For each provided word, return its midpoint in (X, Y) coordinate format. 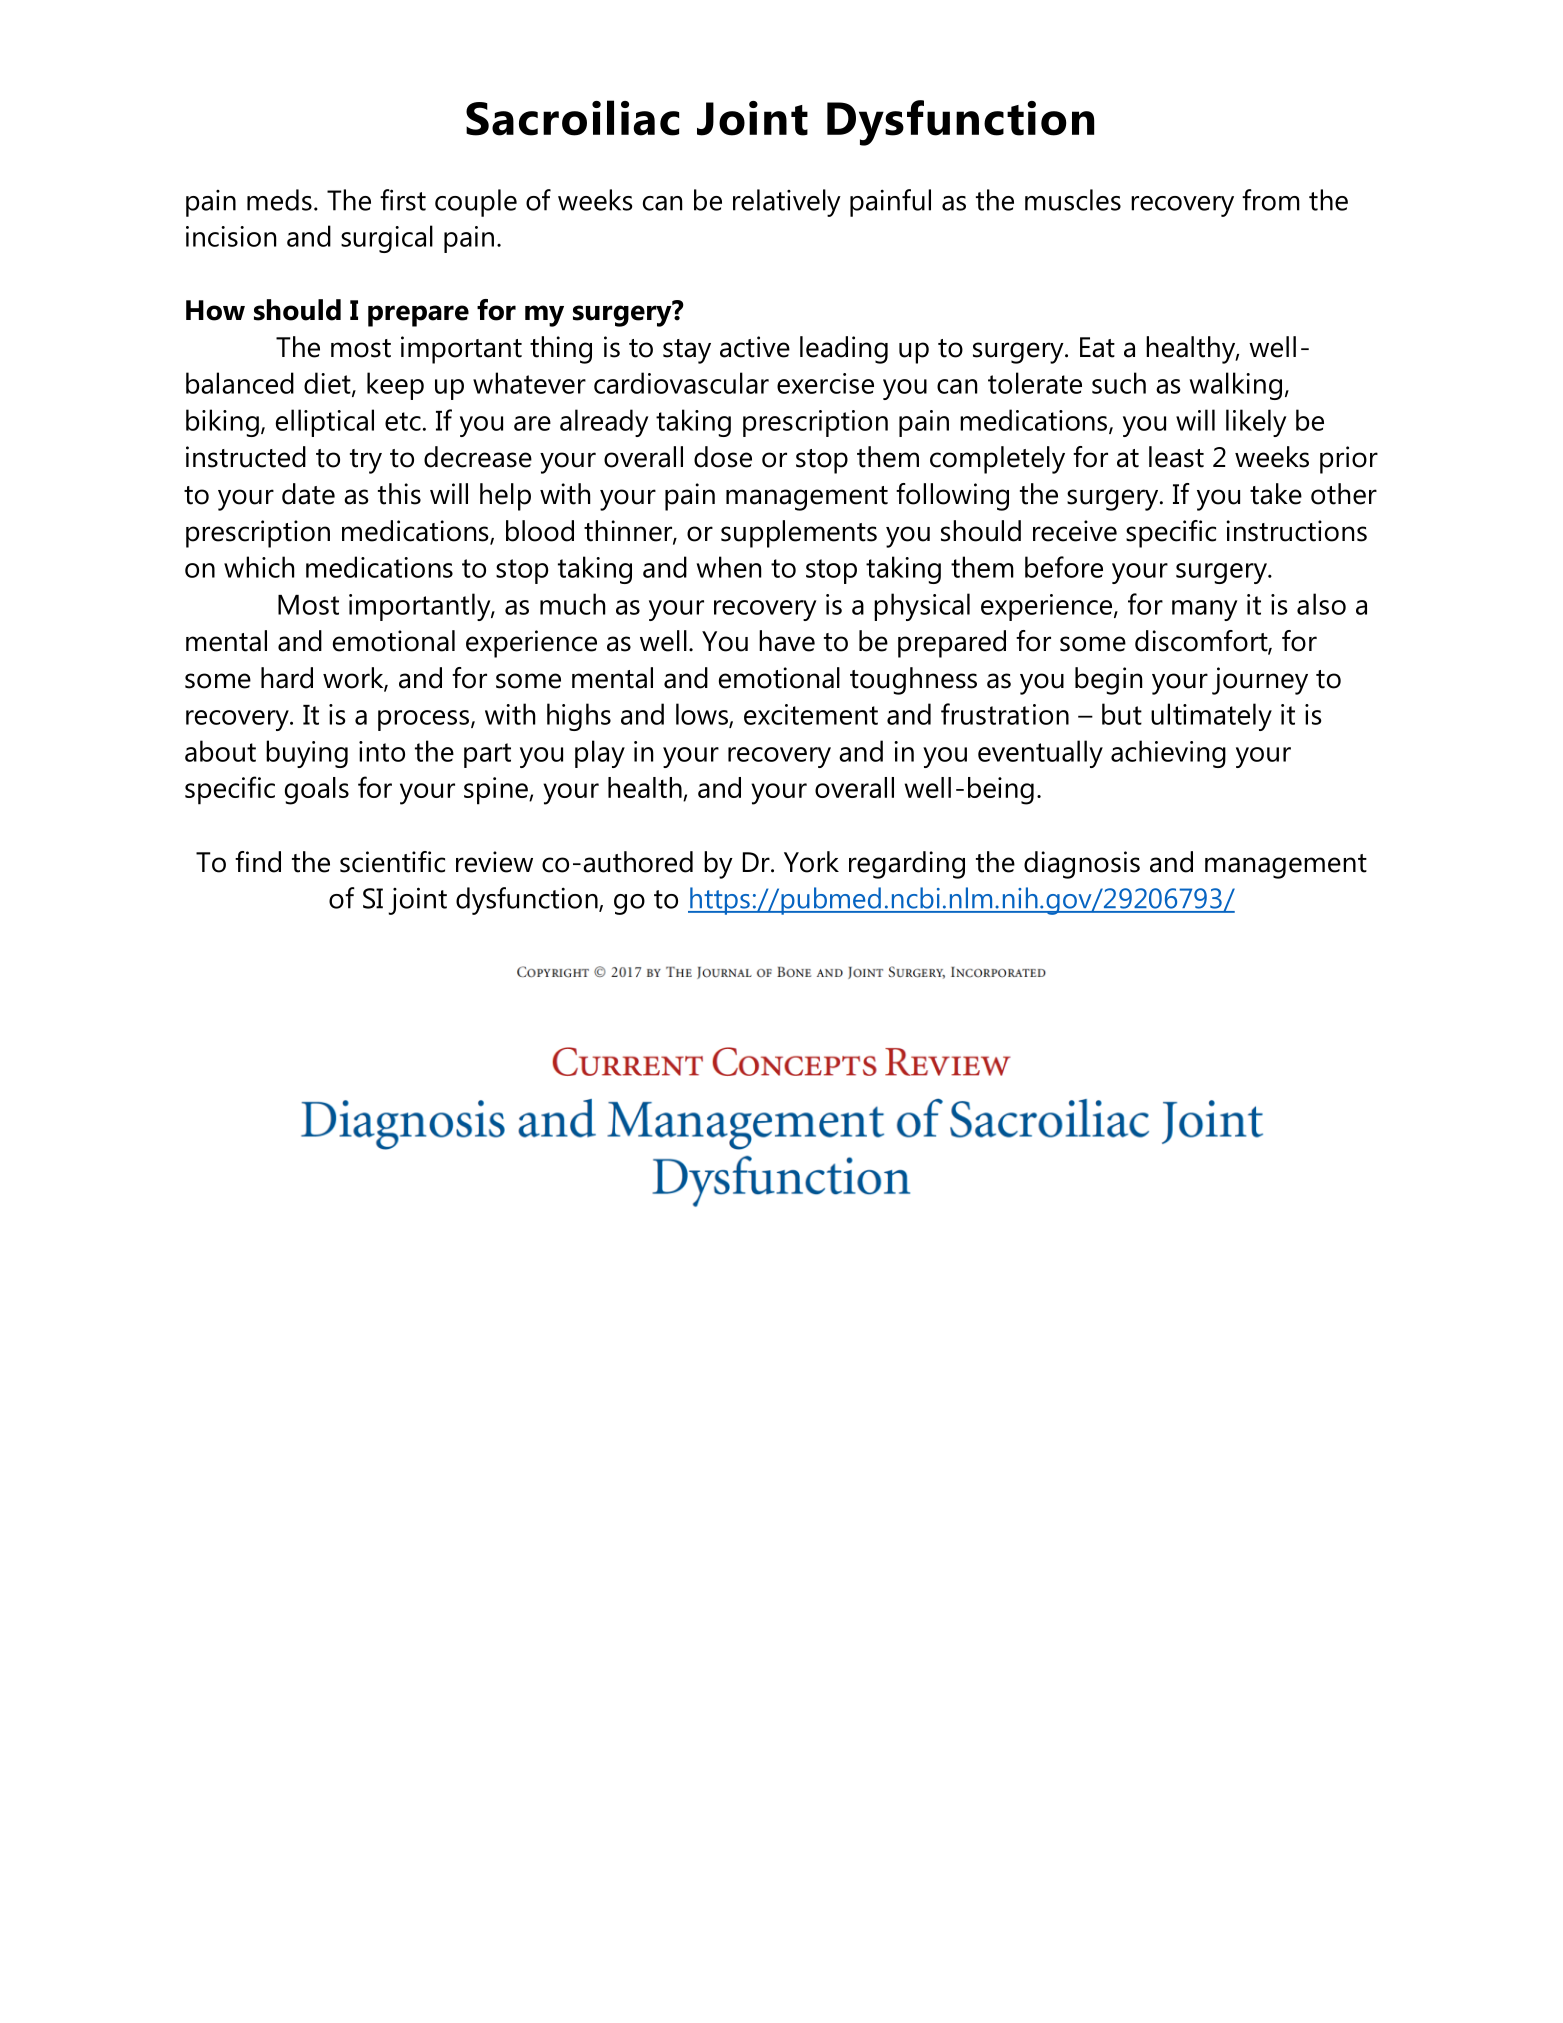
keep (395, 386)
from (1271, 200)
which (259, 567)
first (403, 200)
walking (1236, 386)
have (787, 641)
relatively (787, 203)
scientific (392, 862)
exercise (825, 383)
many (1204, 610)
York (811, 862)
